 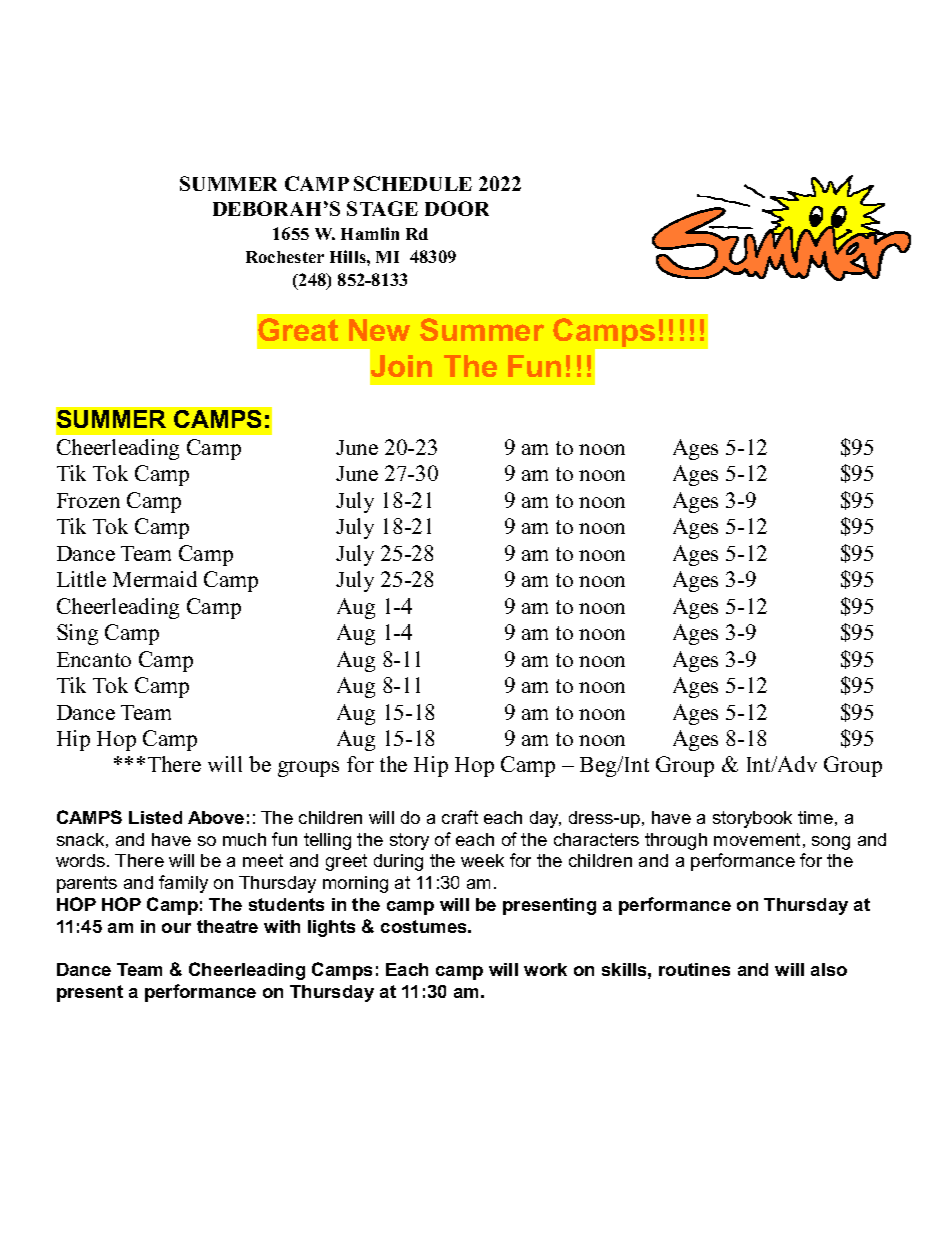 What do you see at coordinates (545, 969) in the document?
I see `work` at bounding box center [545, 969].
